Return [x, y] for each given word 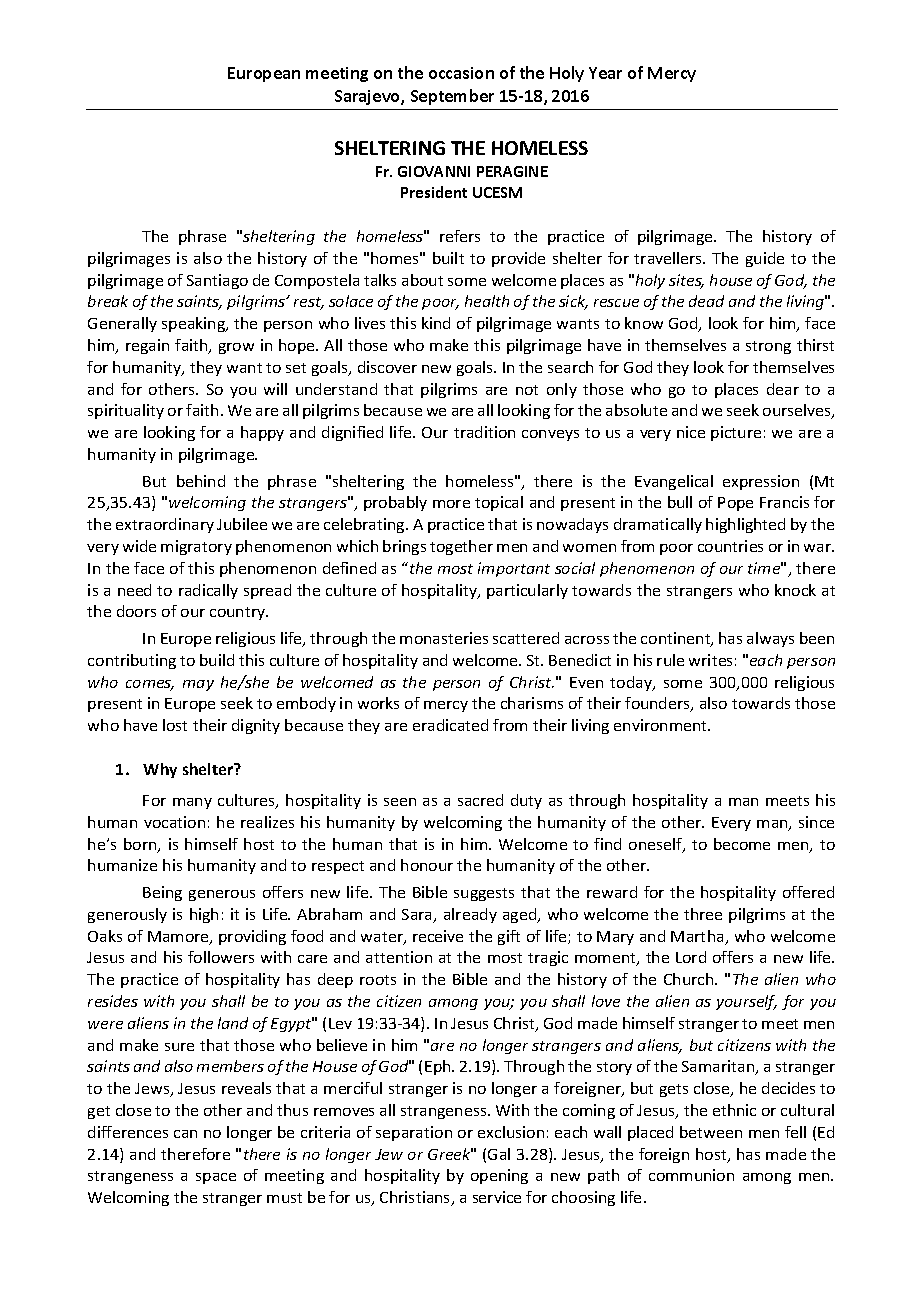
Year [605, 73]
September [452, 97]
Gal [499, 1154]
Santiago [217, 281]
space [216, 1178]
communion [691, 1175]
